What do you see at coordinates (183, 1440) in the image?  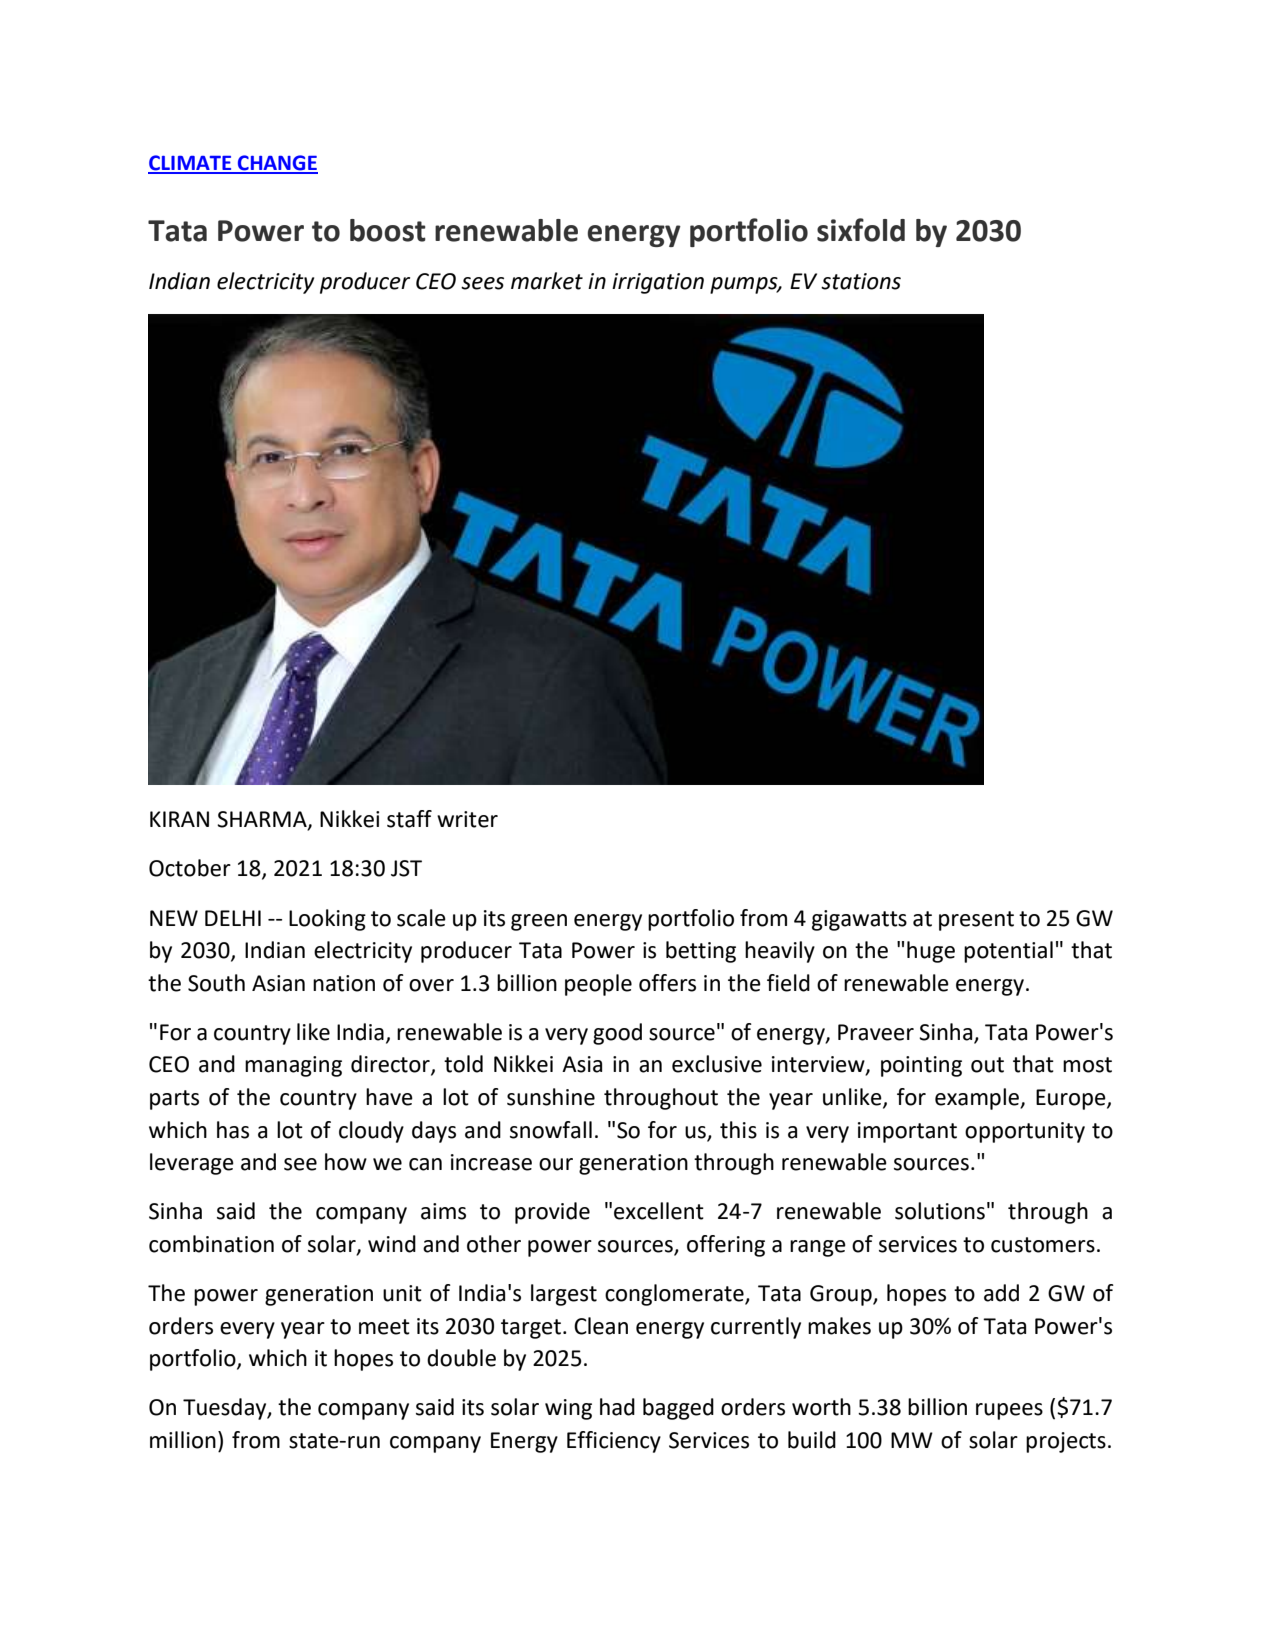 I see `million` at bounding box center [183, 1440].
